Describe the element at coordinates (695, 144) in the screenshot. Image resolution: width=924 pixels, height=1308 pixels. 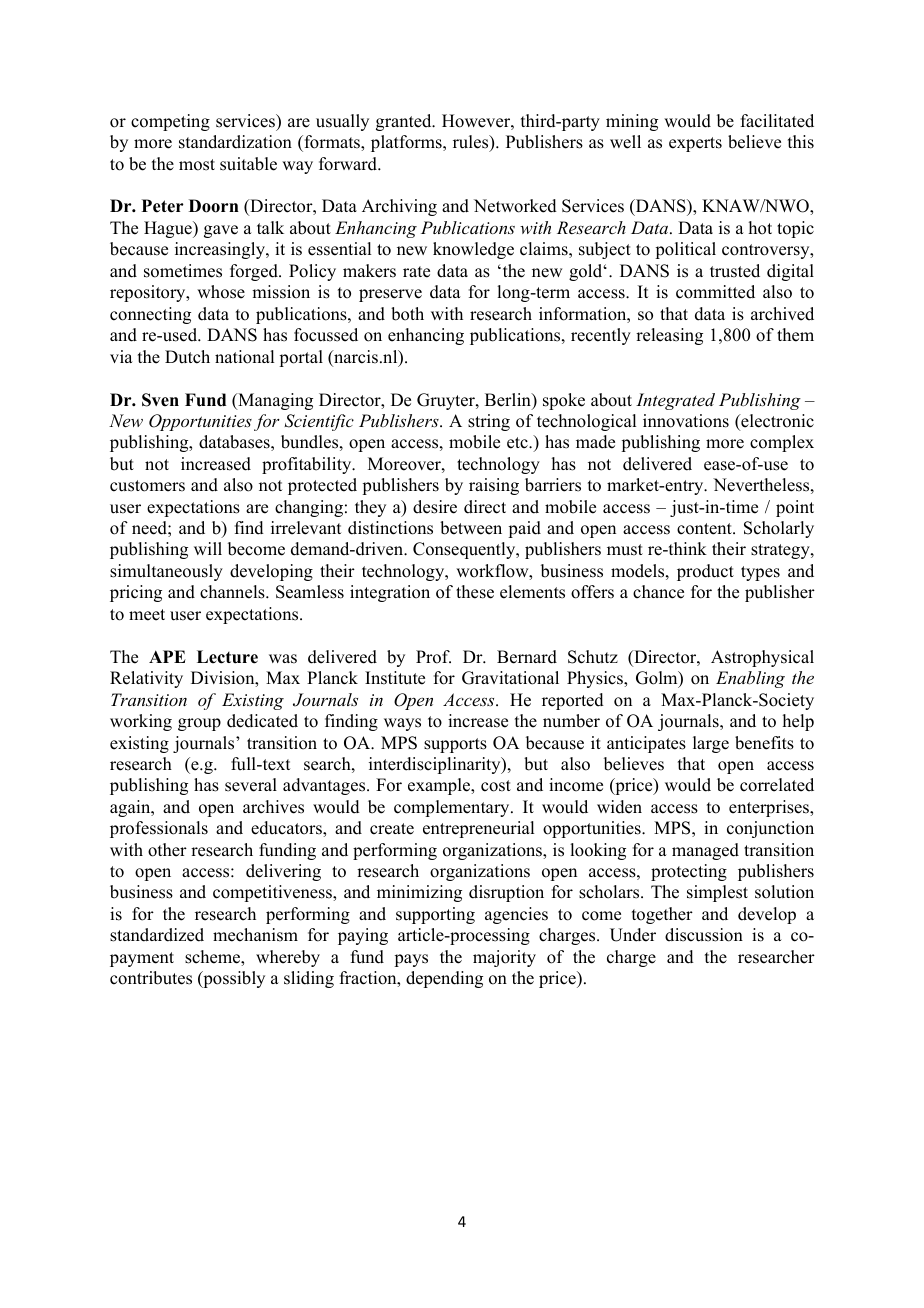
I see `experts` at that location.
